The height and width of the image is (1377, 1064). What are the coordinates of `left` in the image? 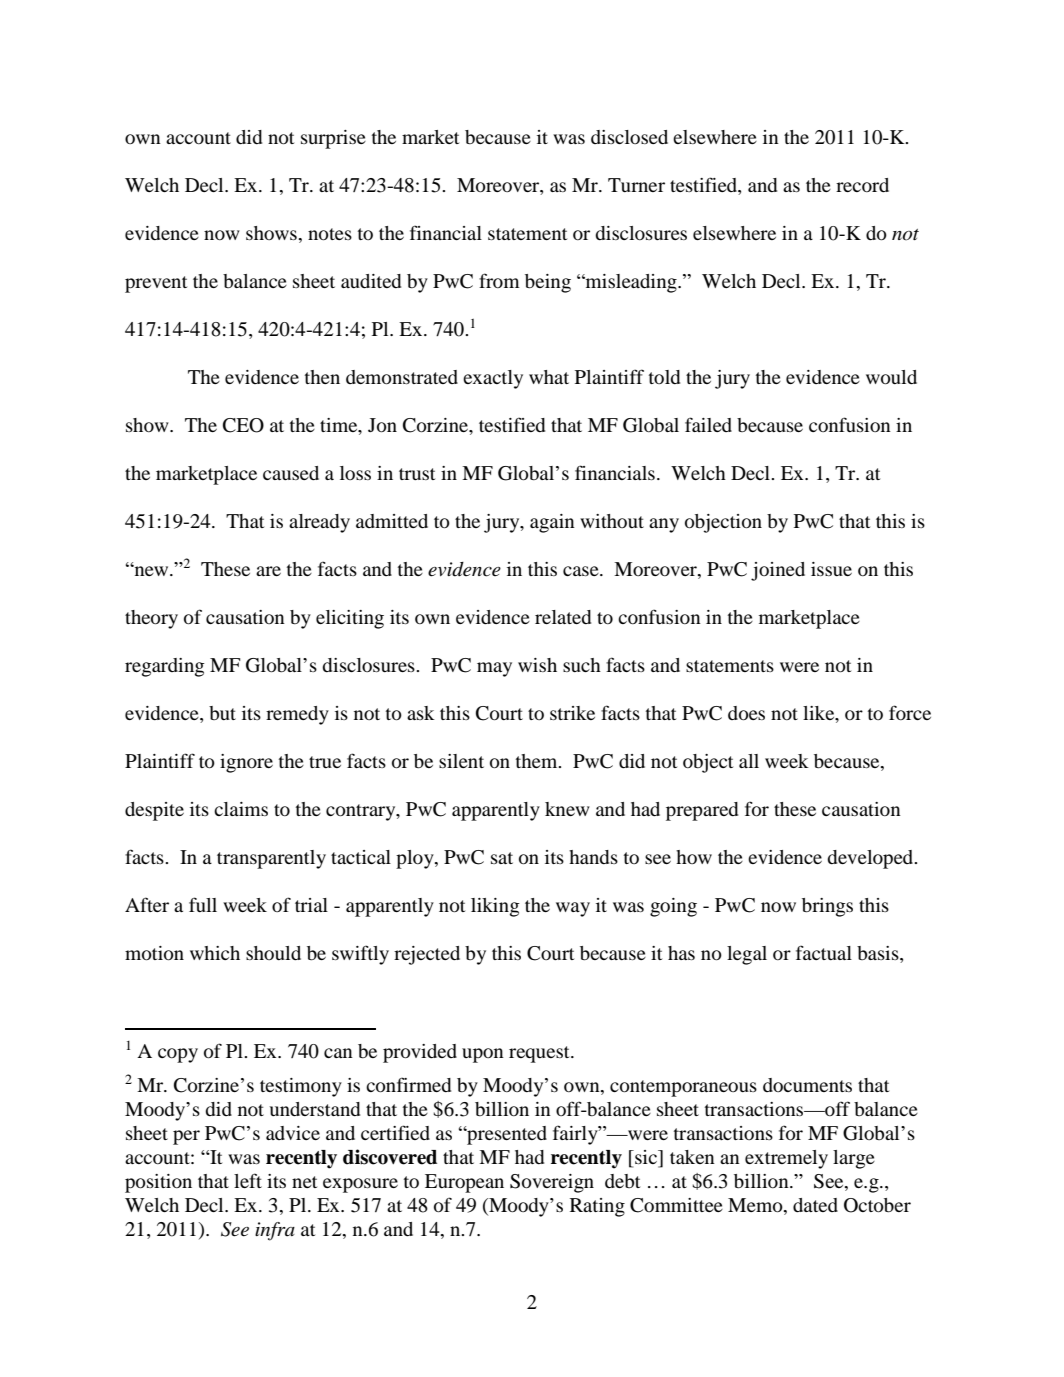 It's located at (248, 1180).
